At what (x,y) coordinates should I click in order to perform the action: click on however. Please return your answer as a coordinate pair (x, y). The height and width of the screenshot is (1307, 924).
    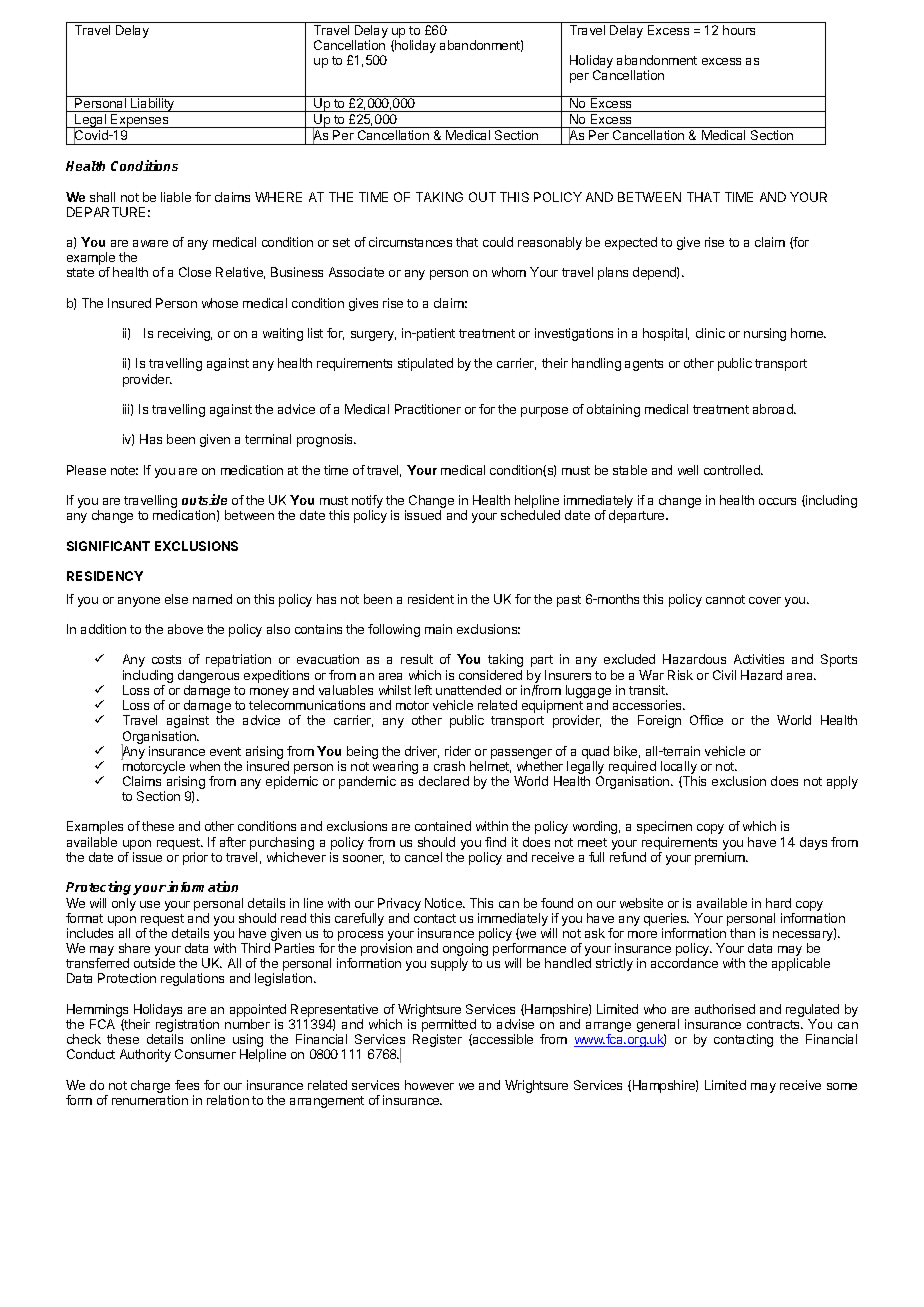
    Looking at the image, I should click on (429, 1085).
